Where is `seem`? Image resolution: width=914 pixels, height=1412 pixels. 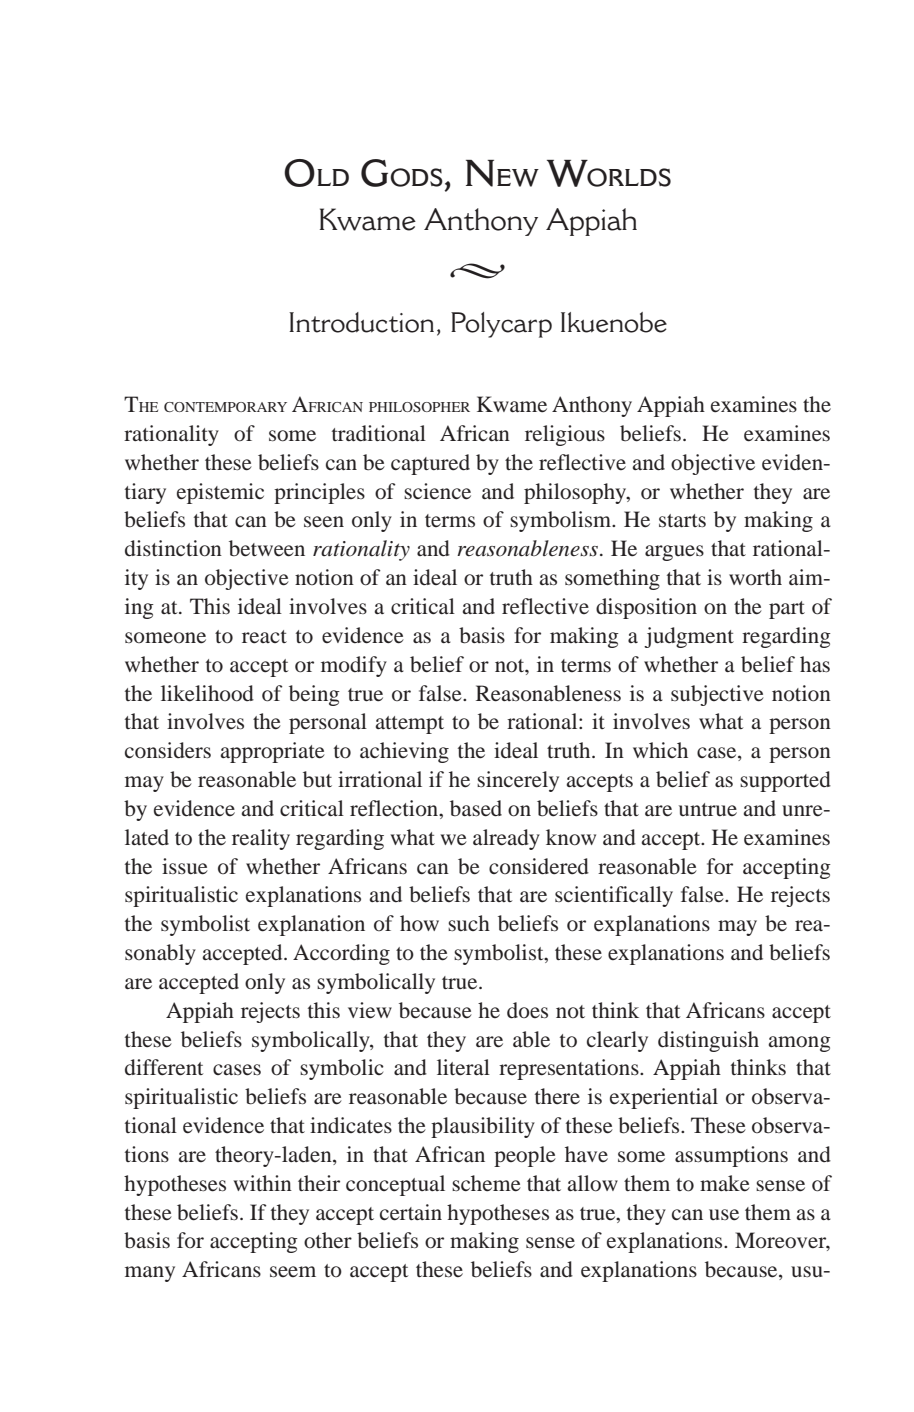 seem is located at coordinates (293, 1271).
